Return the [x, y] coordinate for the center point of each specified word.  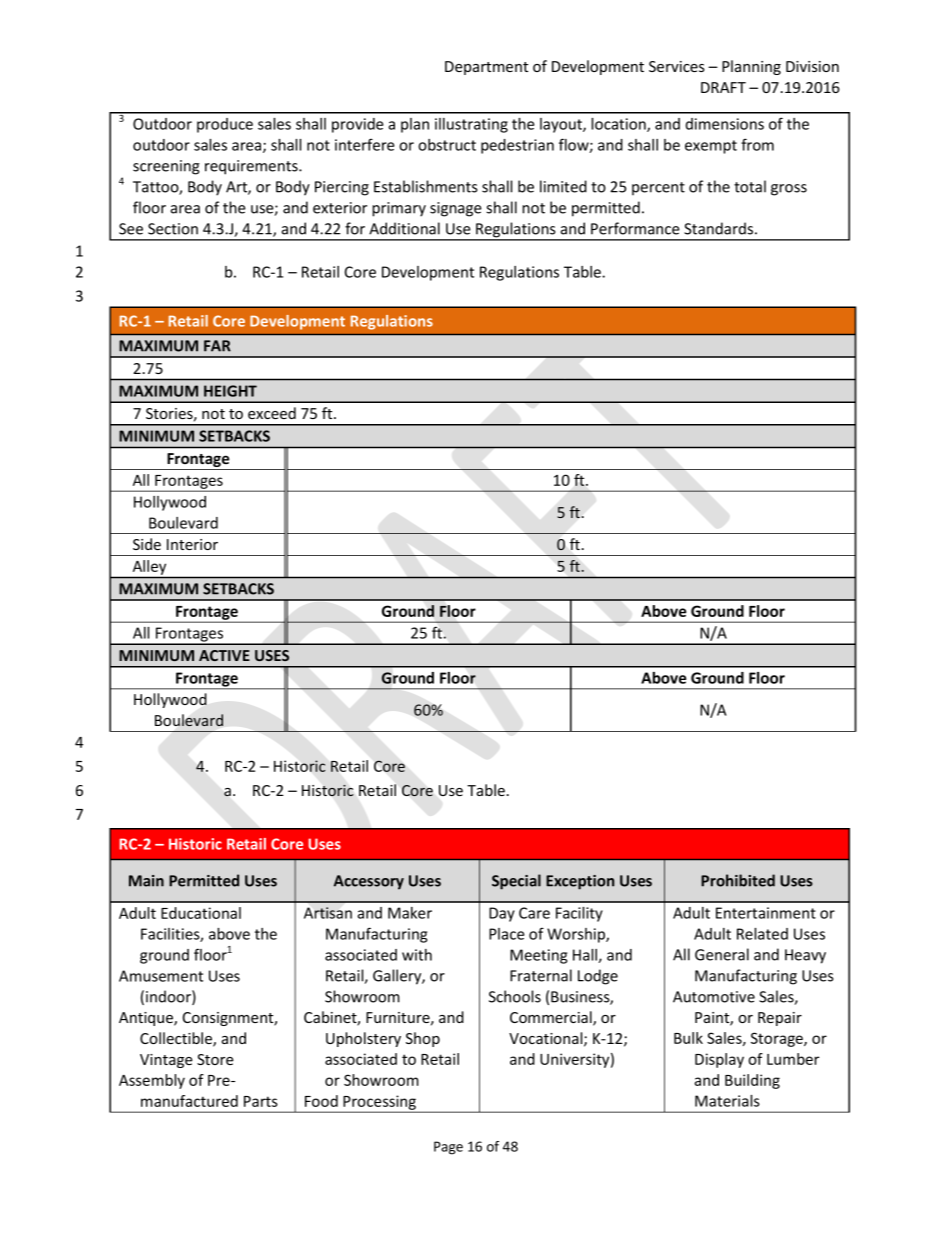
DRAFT [723, 87]
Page [448, 1148]
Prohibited [738, 880]
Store [215, 1059]
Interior [192, 544]
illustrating [471, 125]
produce [225, 125]
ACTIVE [224, 655]
